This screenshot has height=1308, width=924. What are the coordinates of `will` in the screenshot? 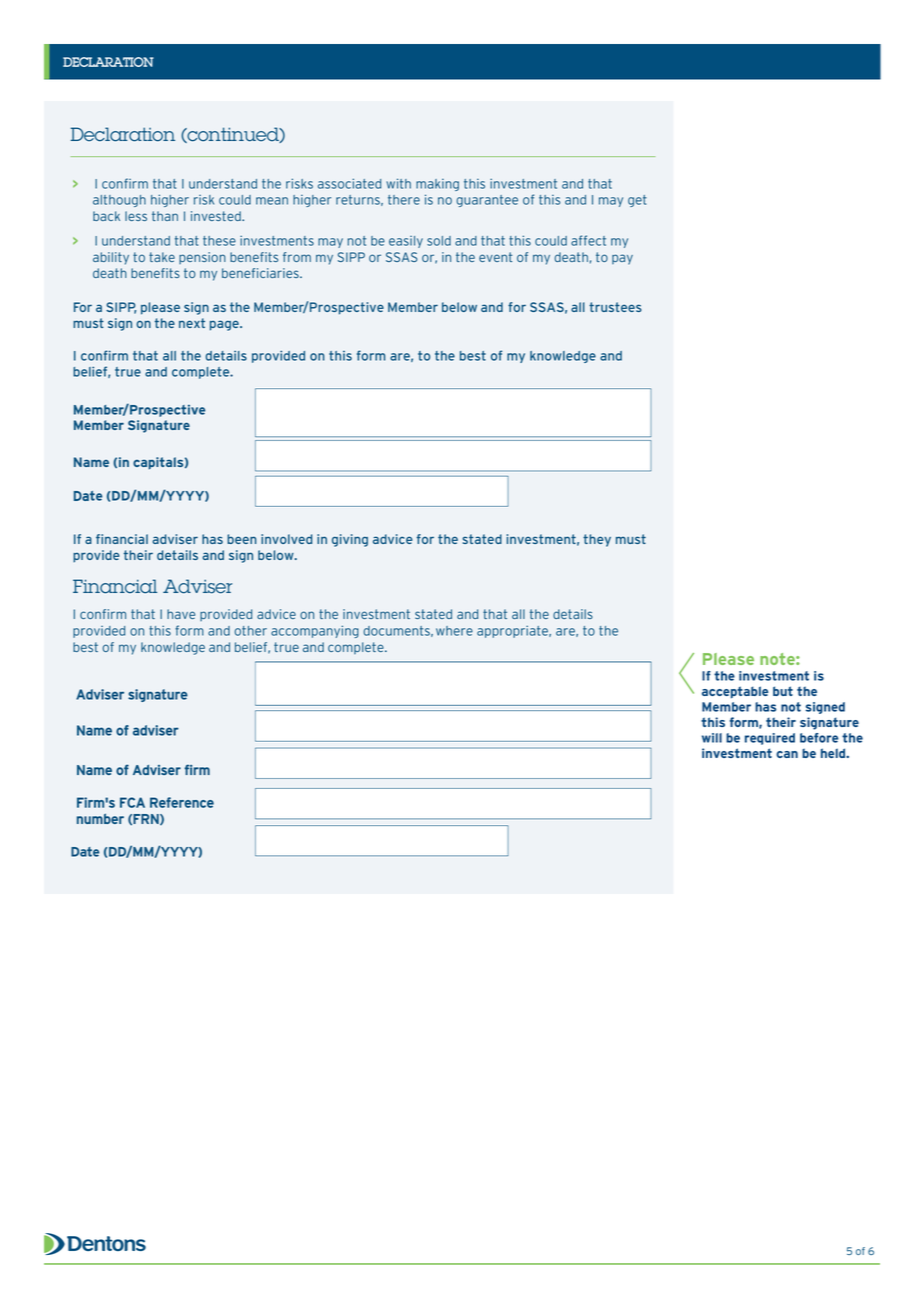 It's located at (712, 738).
